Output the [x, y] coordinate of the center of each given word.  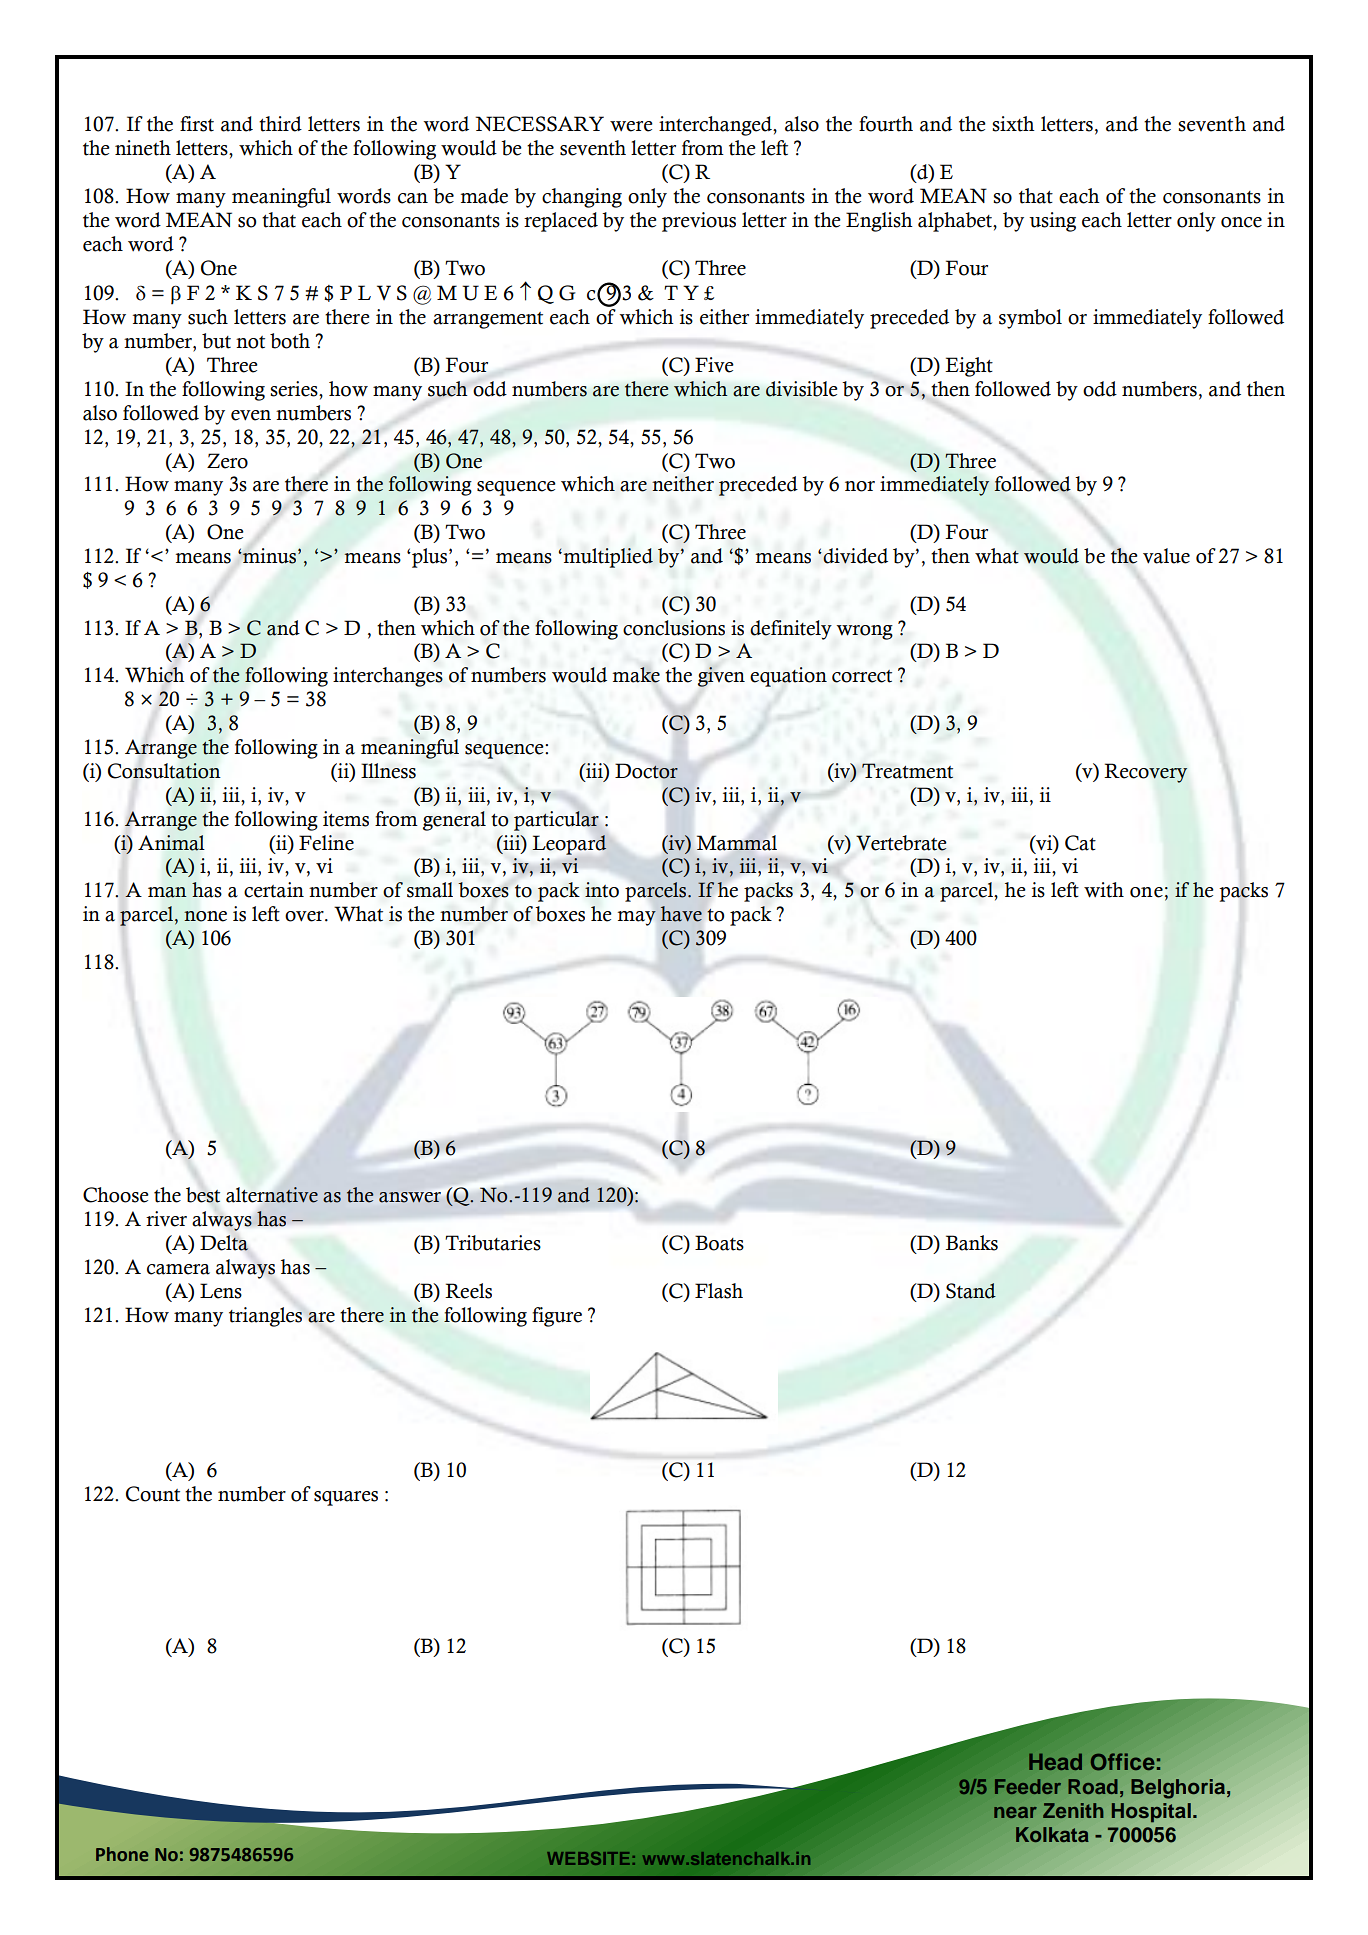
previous [699, 222]
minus [270, 556]
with [1104, 890]
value [1166, 556]
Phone [122, 1854]
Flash [719, 1291]
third [280, 124]
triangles [265, 1317]
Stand [971, 1291]
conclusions [674, 628]
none [205, 916]
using [1052, 222]
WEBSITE [588, 1858]
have [681, 914]
